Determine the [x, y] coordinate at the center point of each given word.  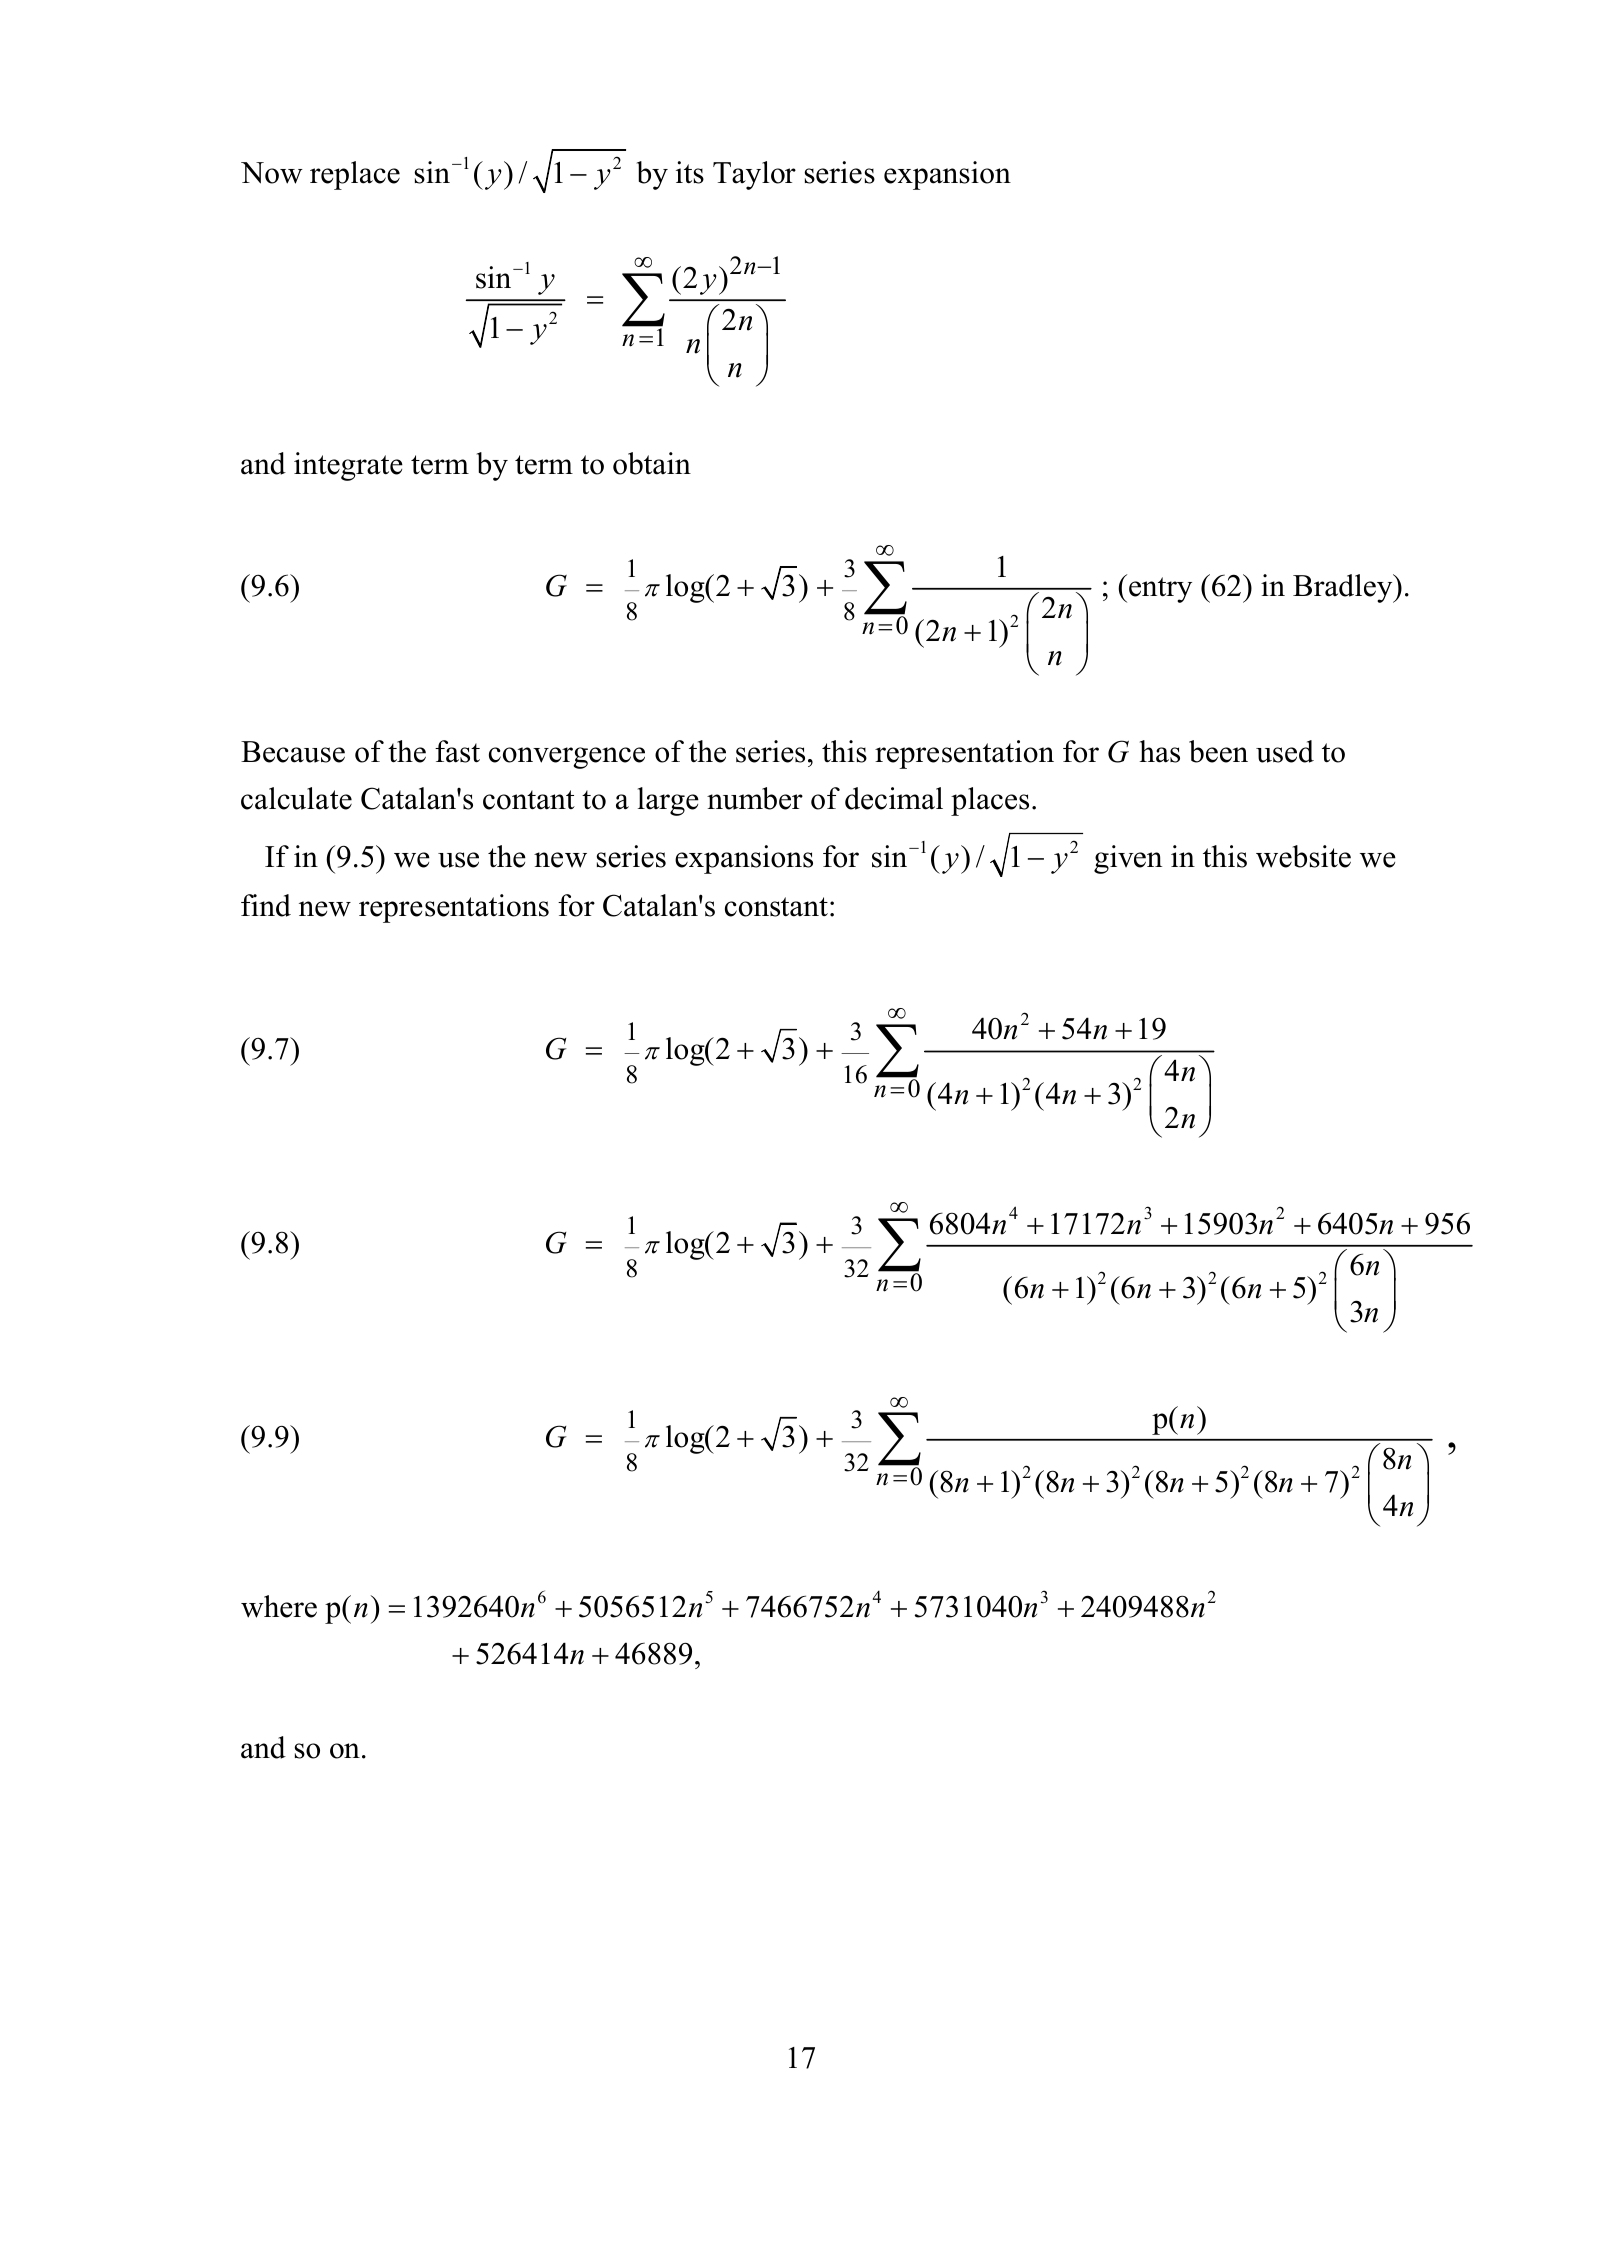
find [266, 905]
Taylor [754, 175]
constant [776, 907]
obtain [652, 463]
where [279, 1606]
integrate [348, 466]
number [755, 798]
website [1303, 856]
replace [355, 175]
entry [1160, 590]
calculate [296, 798]
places [990, 801]
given [1128, 859]
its [690, 172]
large [668, 801]
